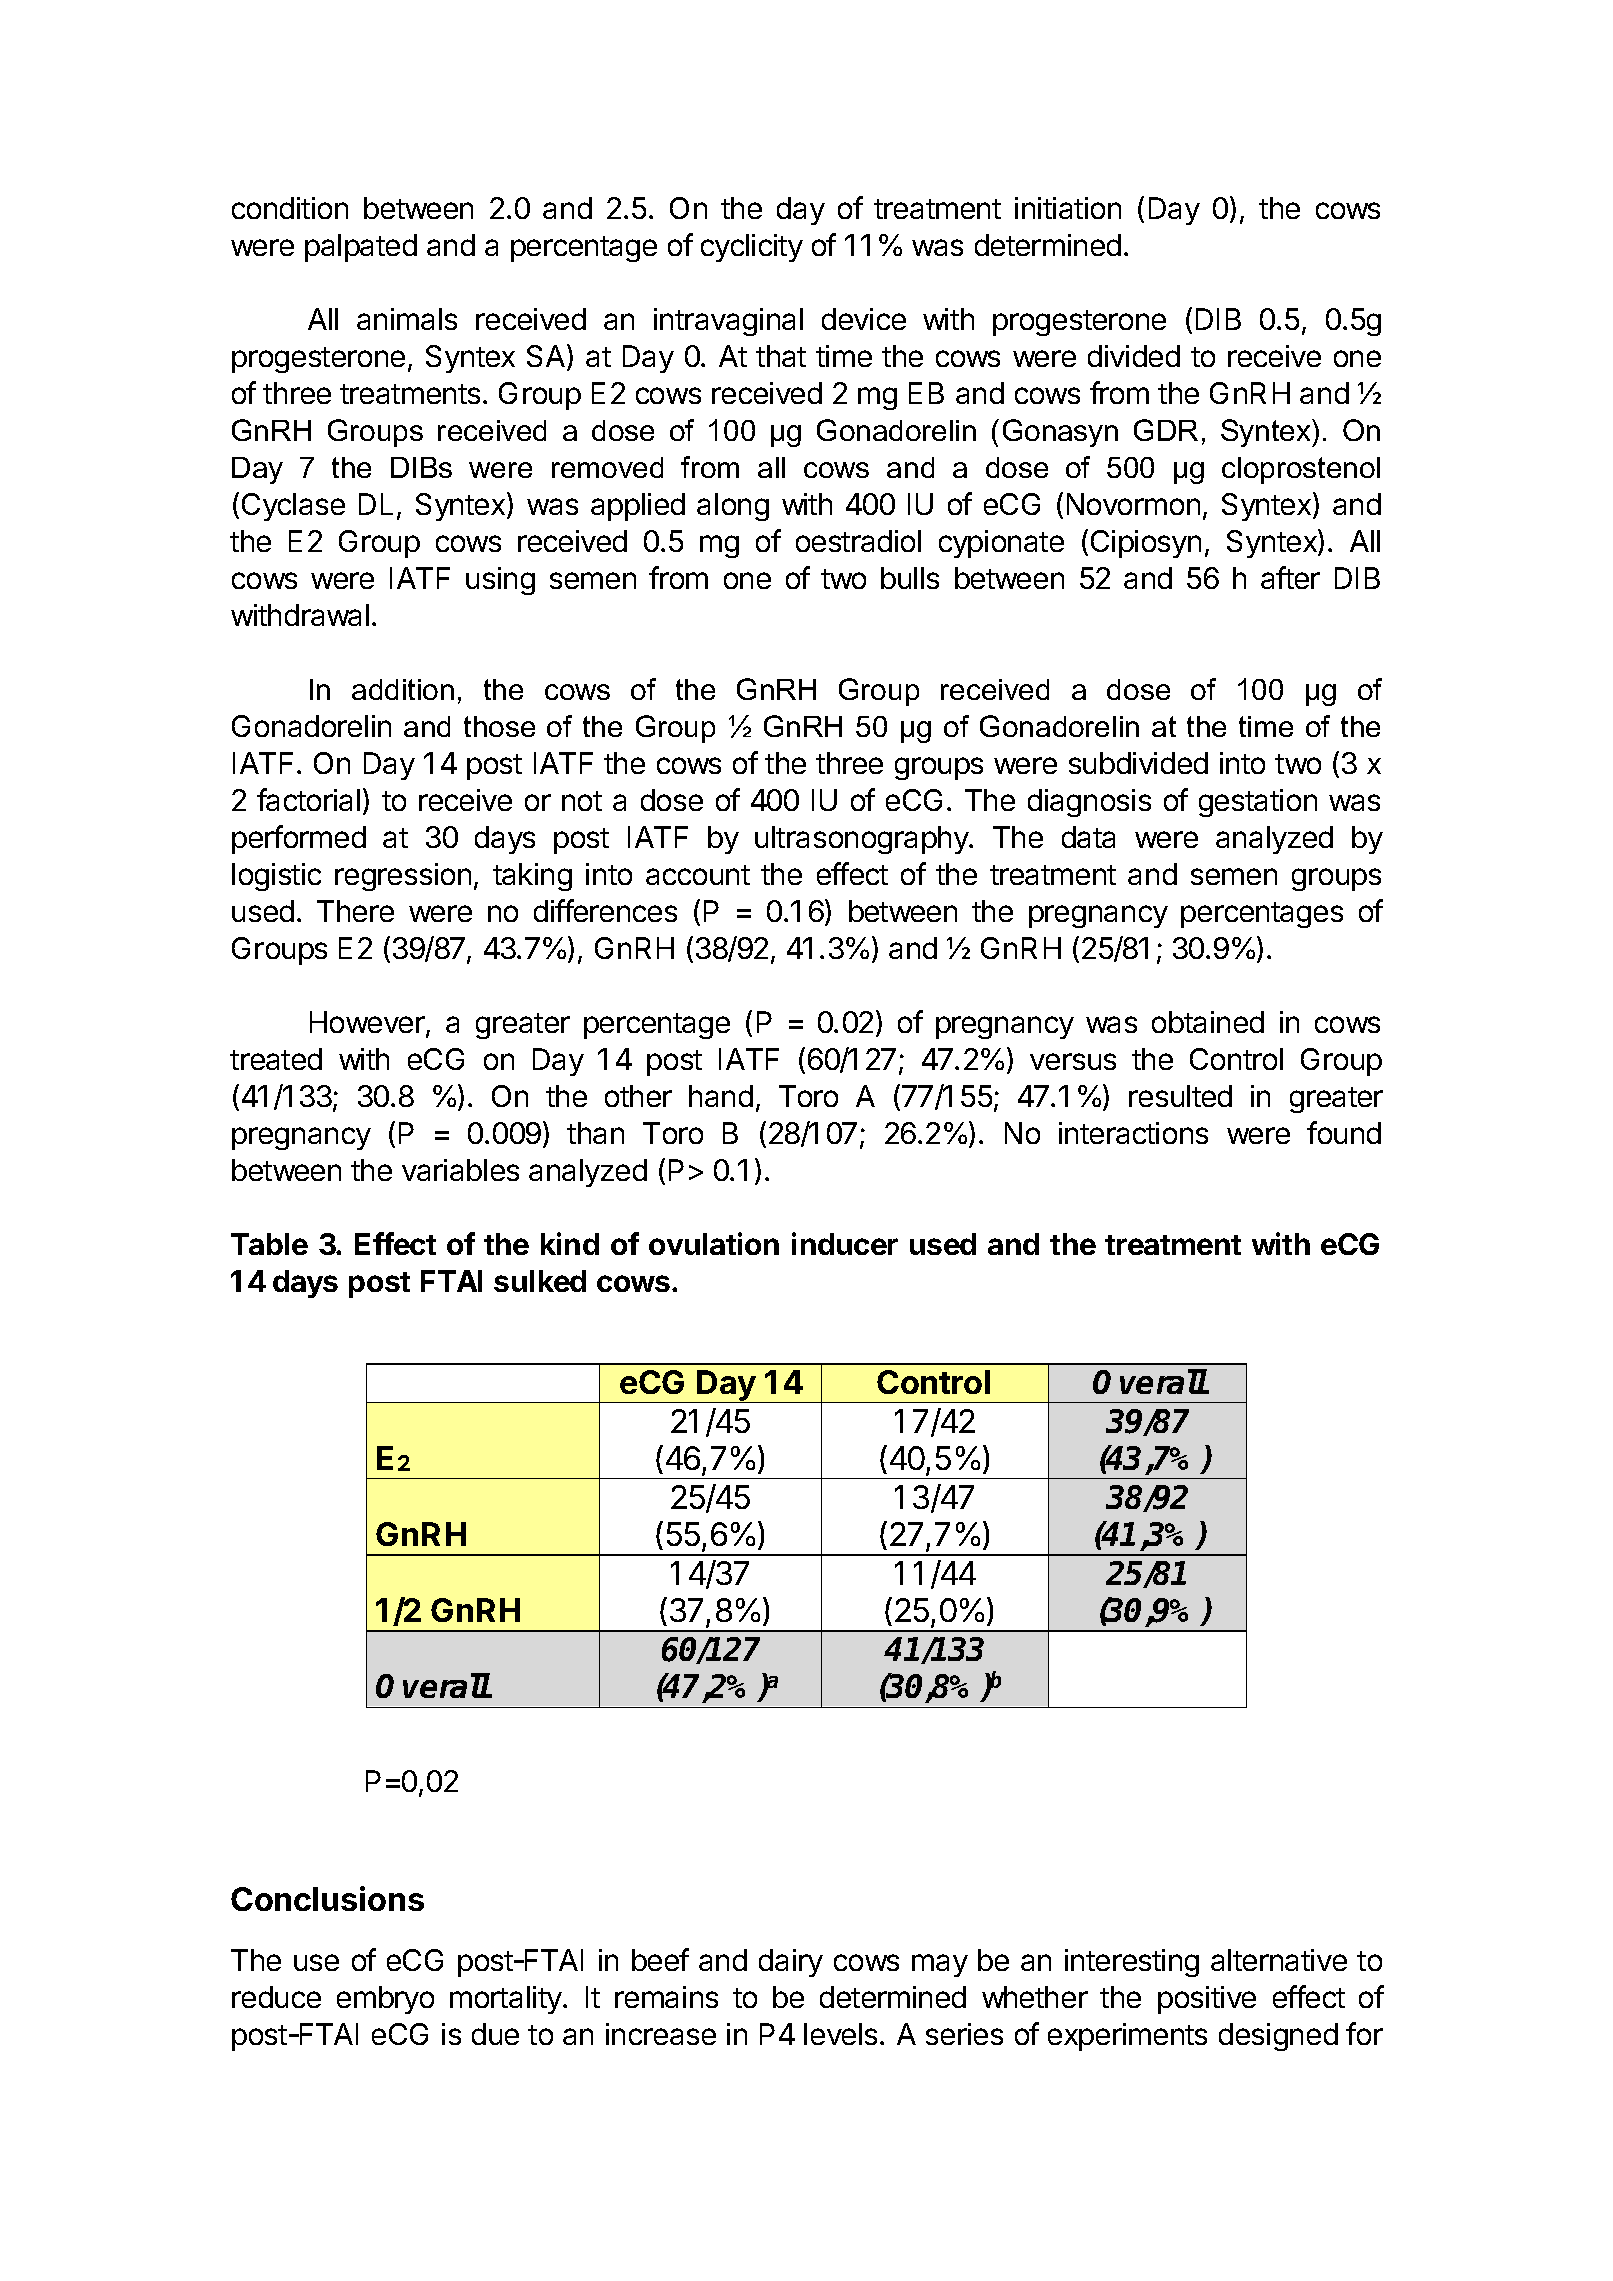  I want to click on alternative, so click(1279, 1960).
